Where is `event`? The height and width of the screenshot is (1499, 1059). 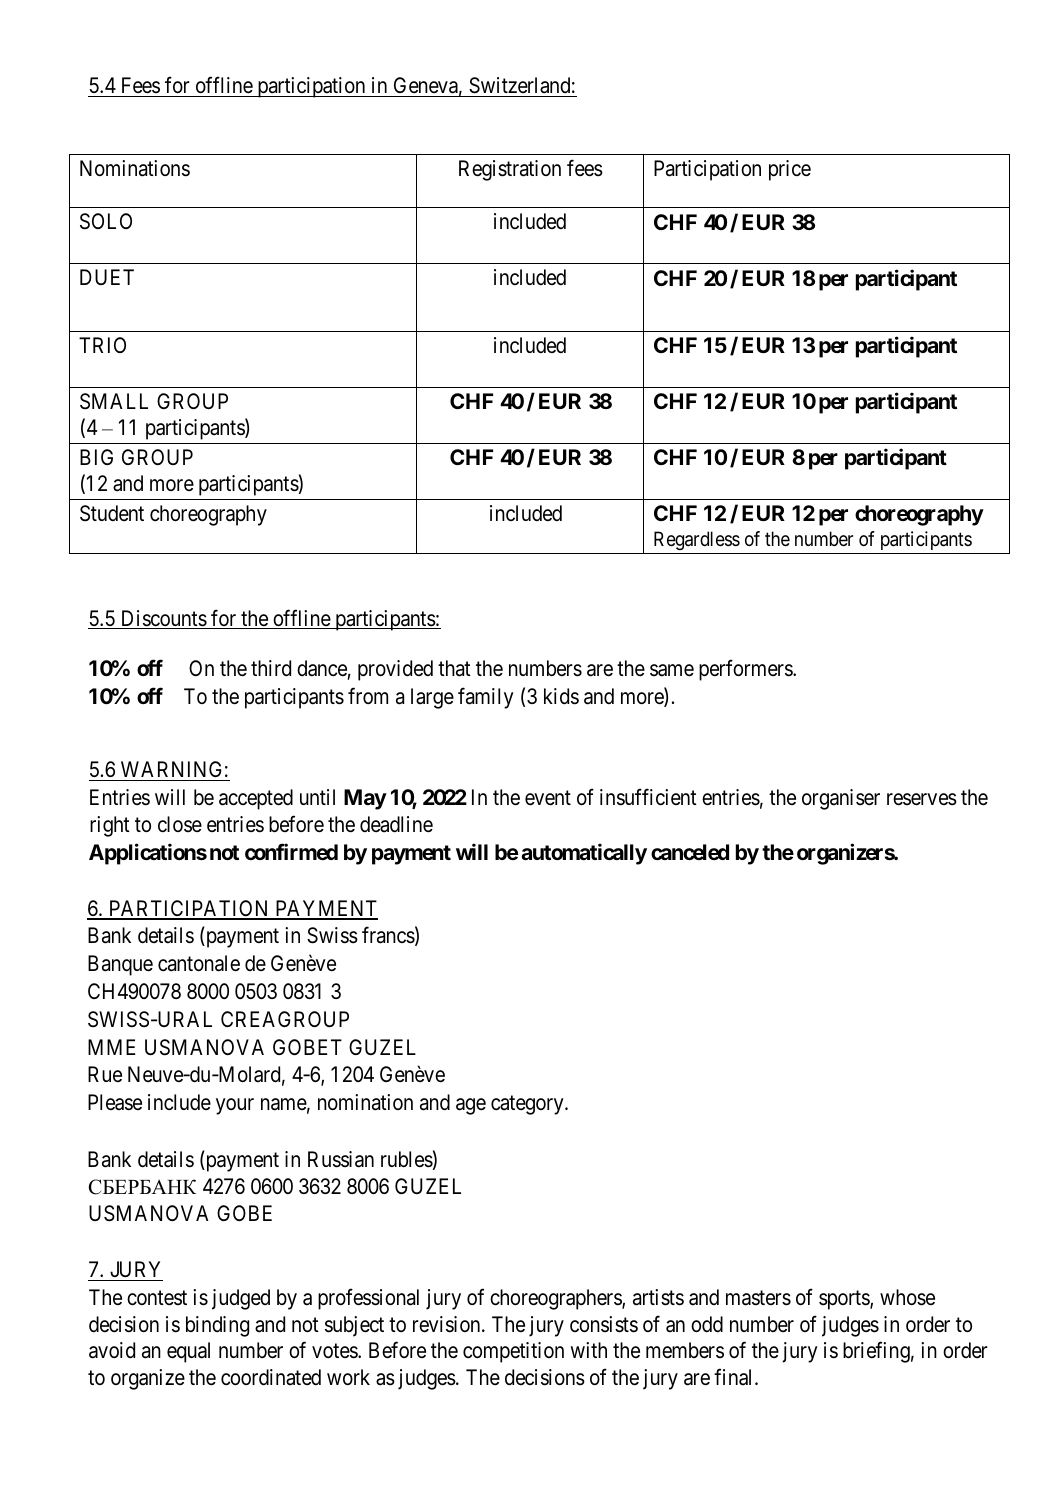 event is located at coordinates (548, 798).
